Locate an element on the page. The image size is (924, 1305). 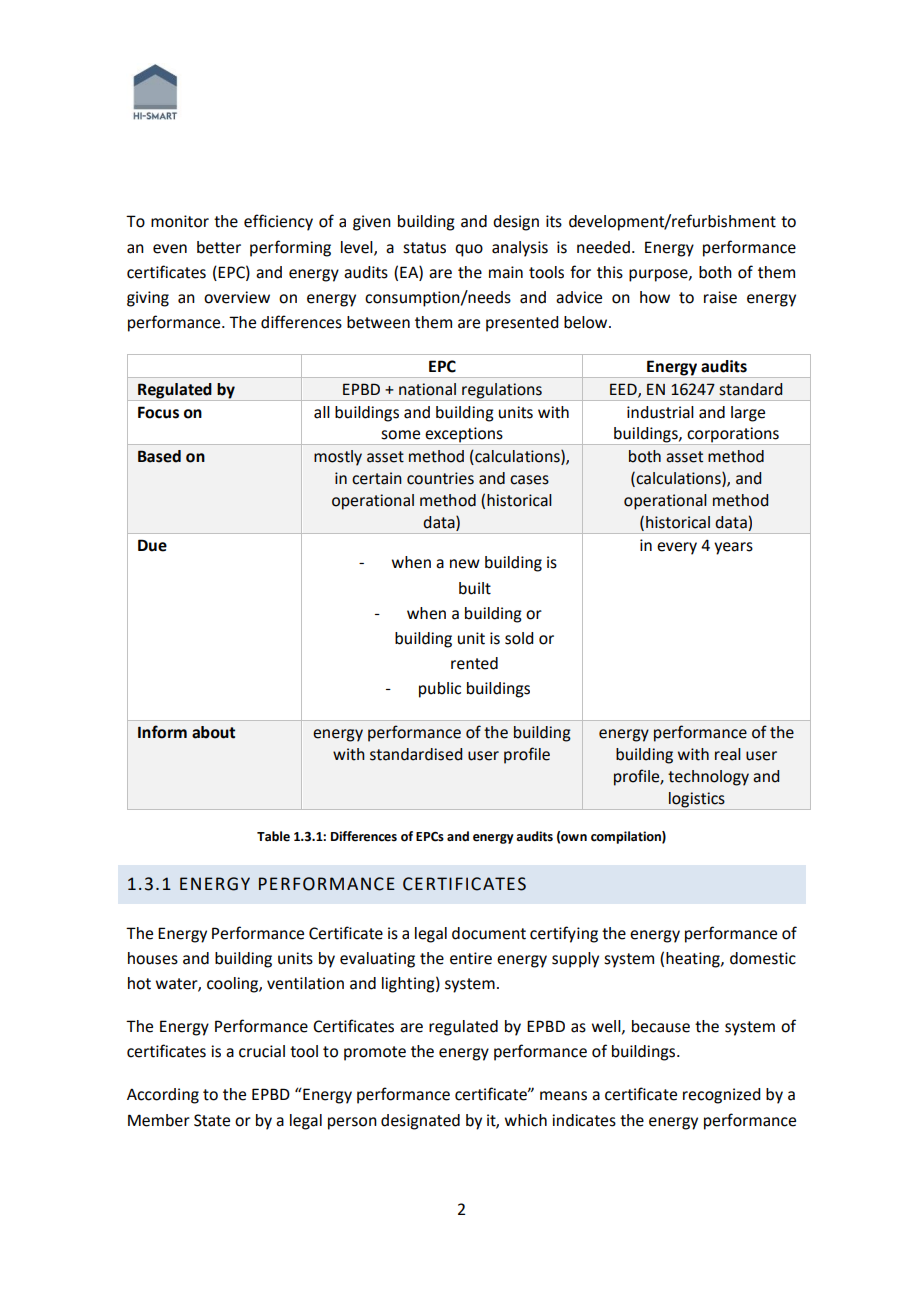
which is located at coordinates (526, 1120).
